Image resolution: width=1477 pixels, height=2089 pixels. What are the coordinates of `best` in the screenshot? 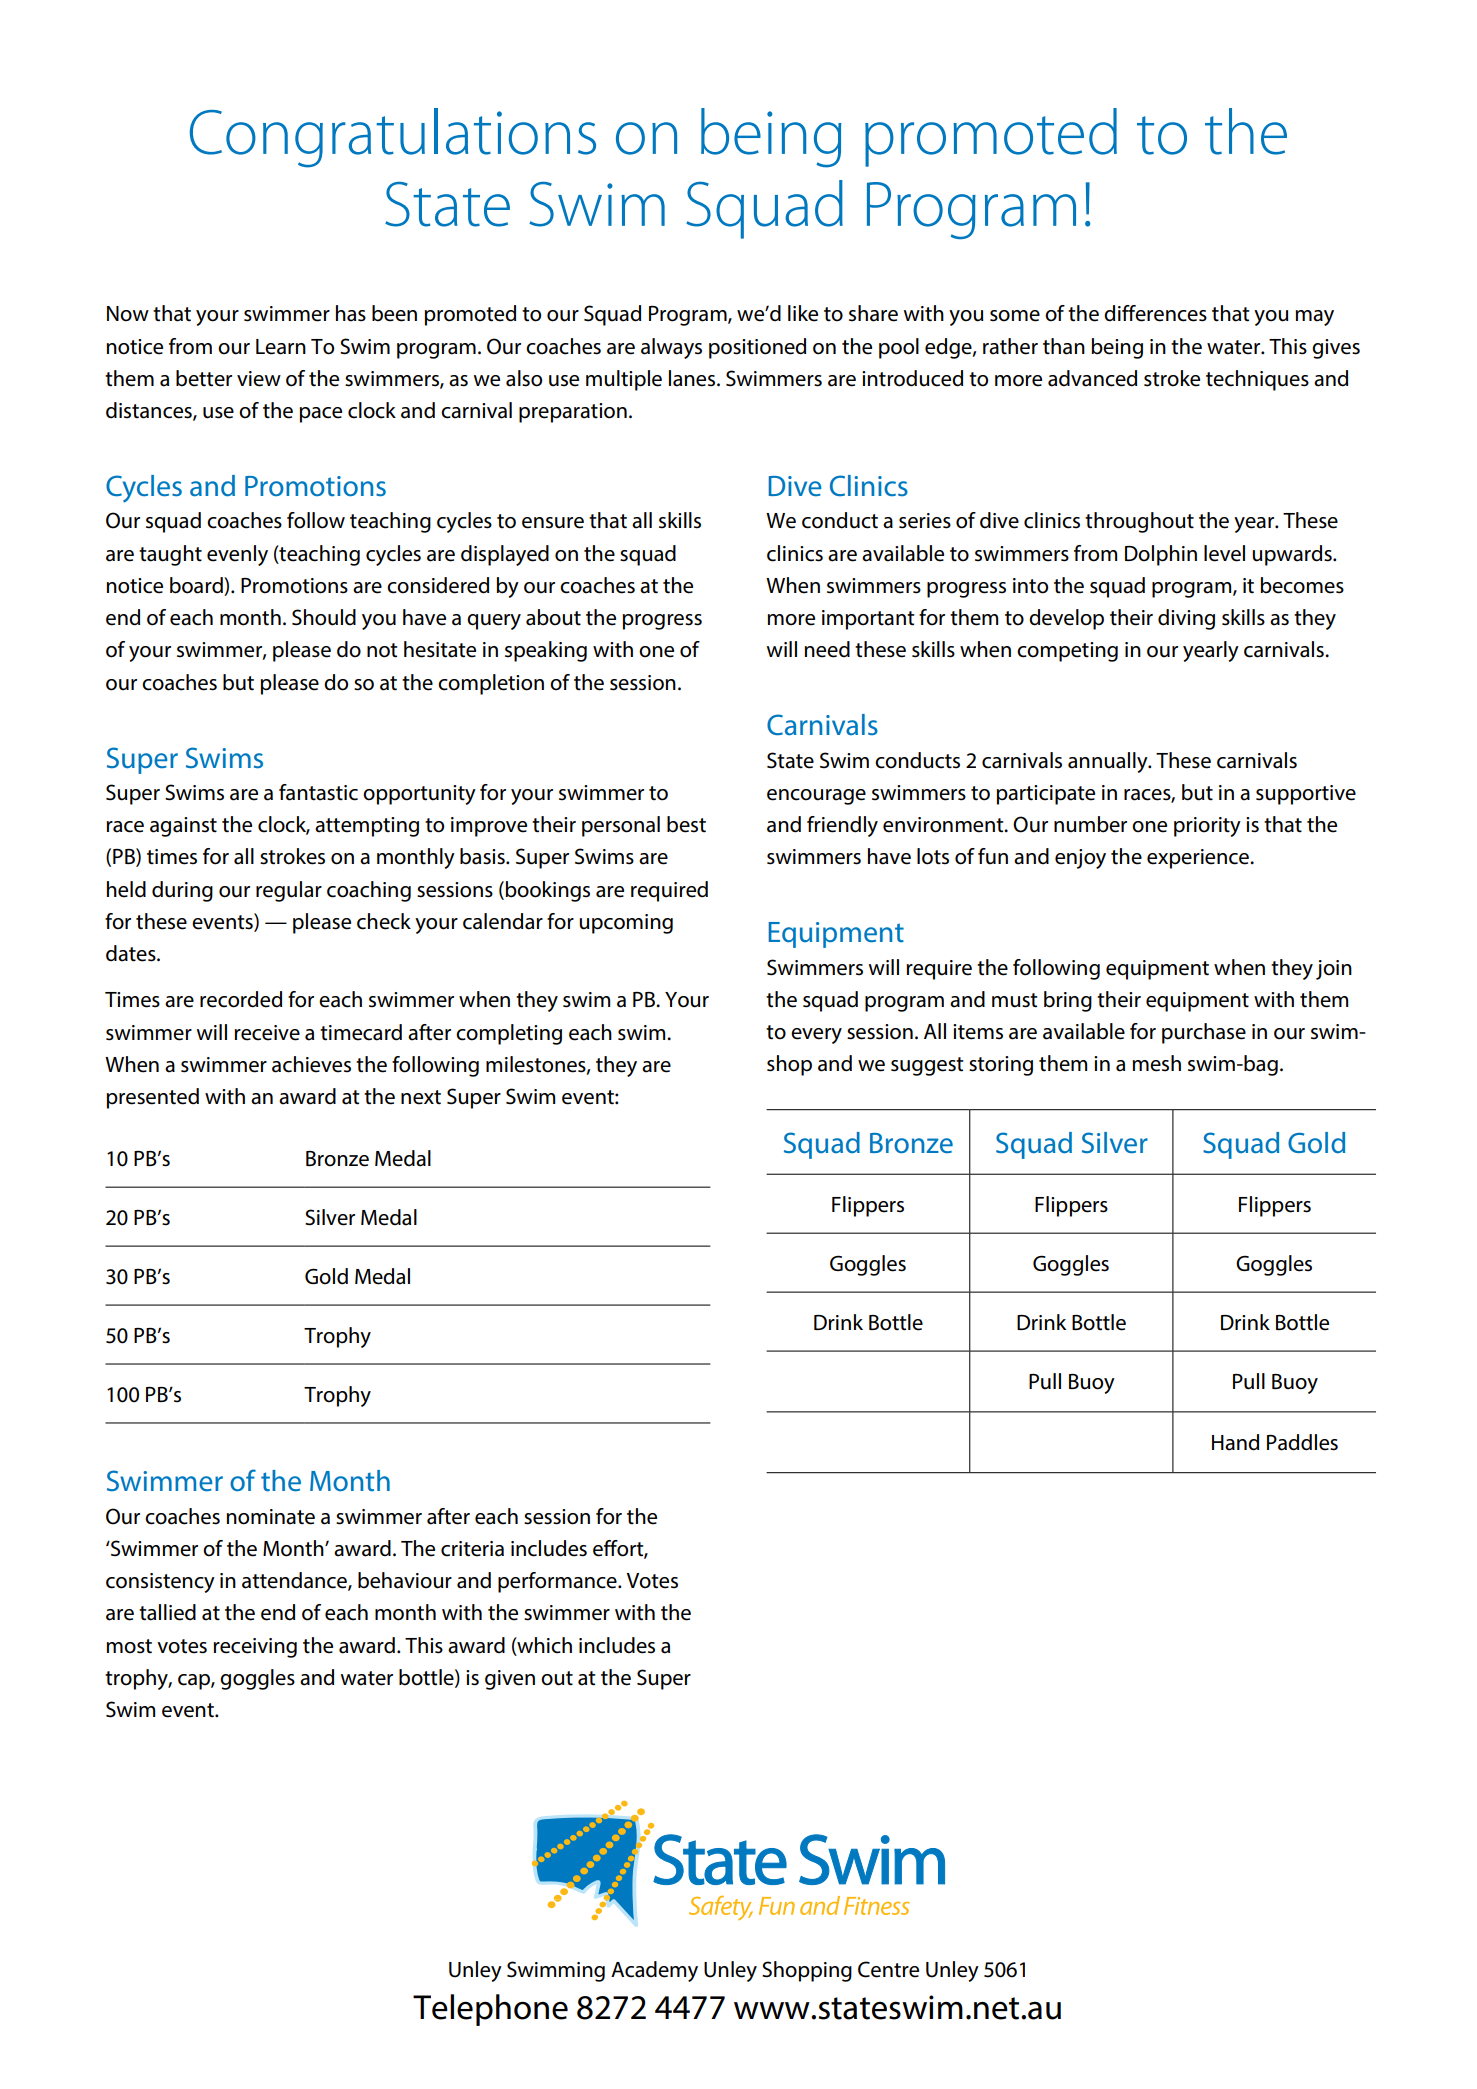 It's located at (686, 824).
